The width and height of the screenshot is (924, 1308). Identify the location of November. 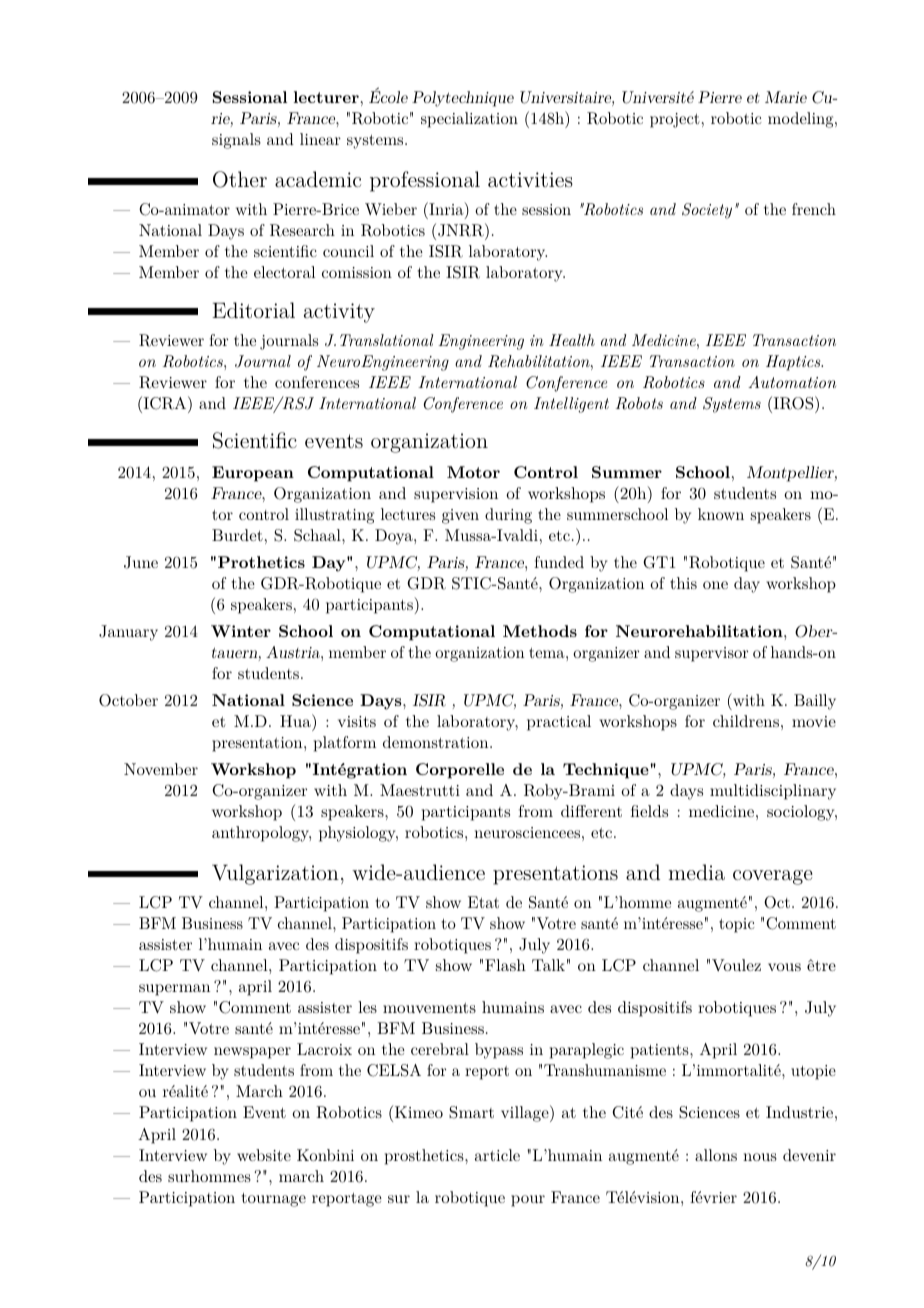
(161, 769).
